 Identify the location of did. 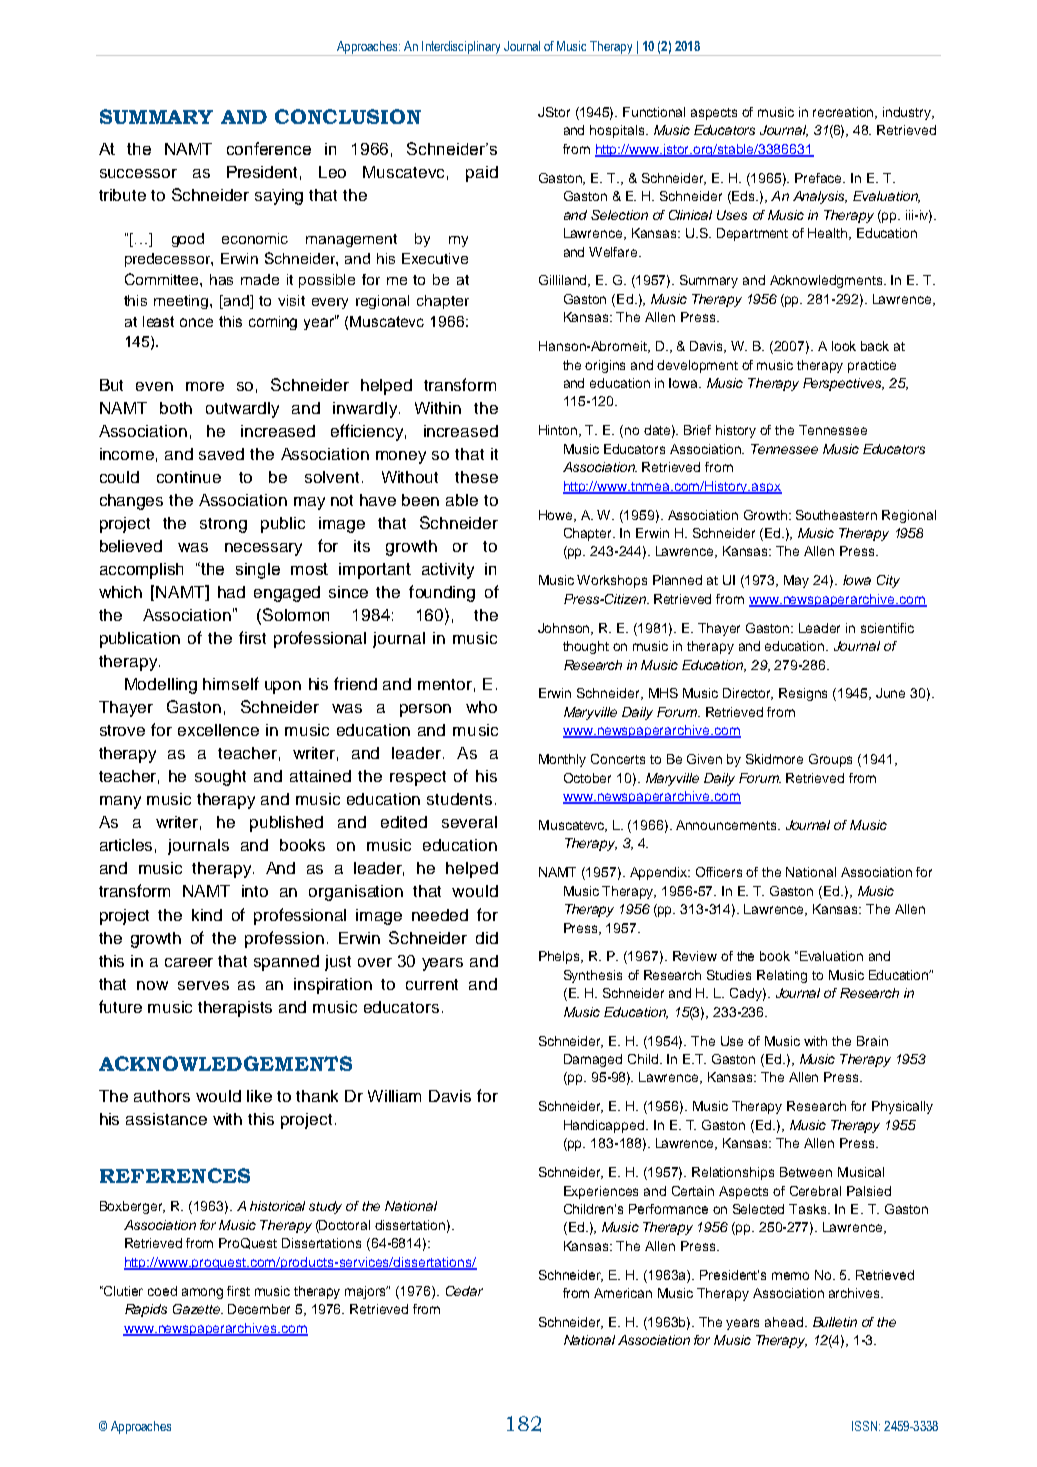
(487, 938).
